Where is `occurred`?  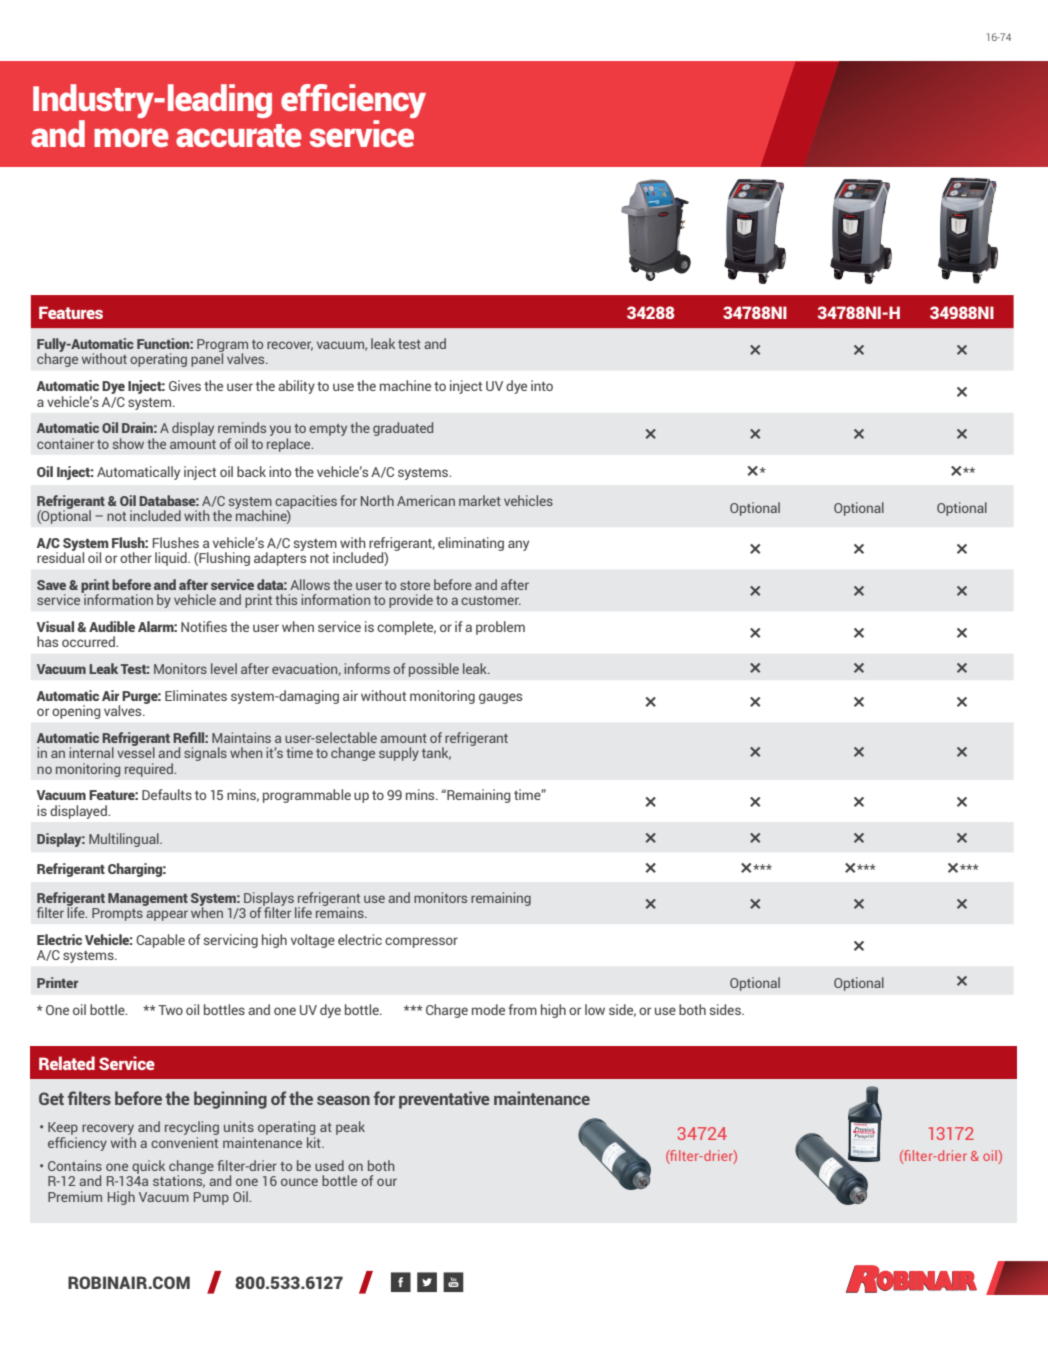
occurred is located at coordinates (89, 641).
